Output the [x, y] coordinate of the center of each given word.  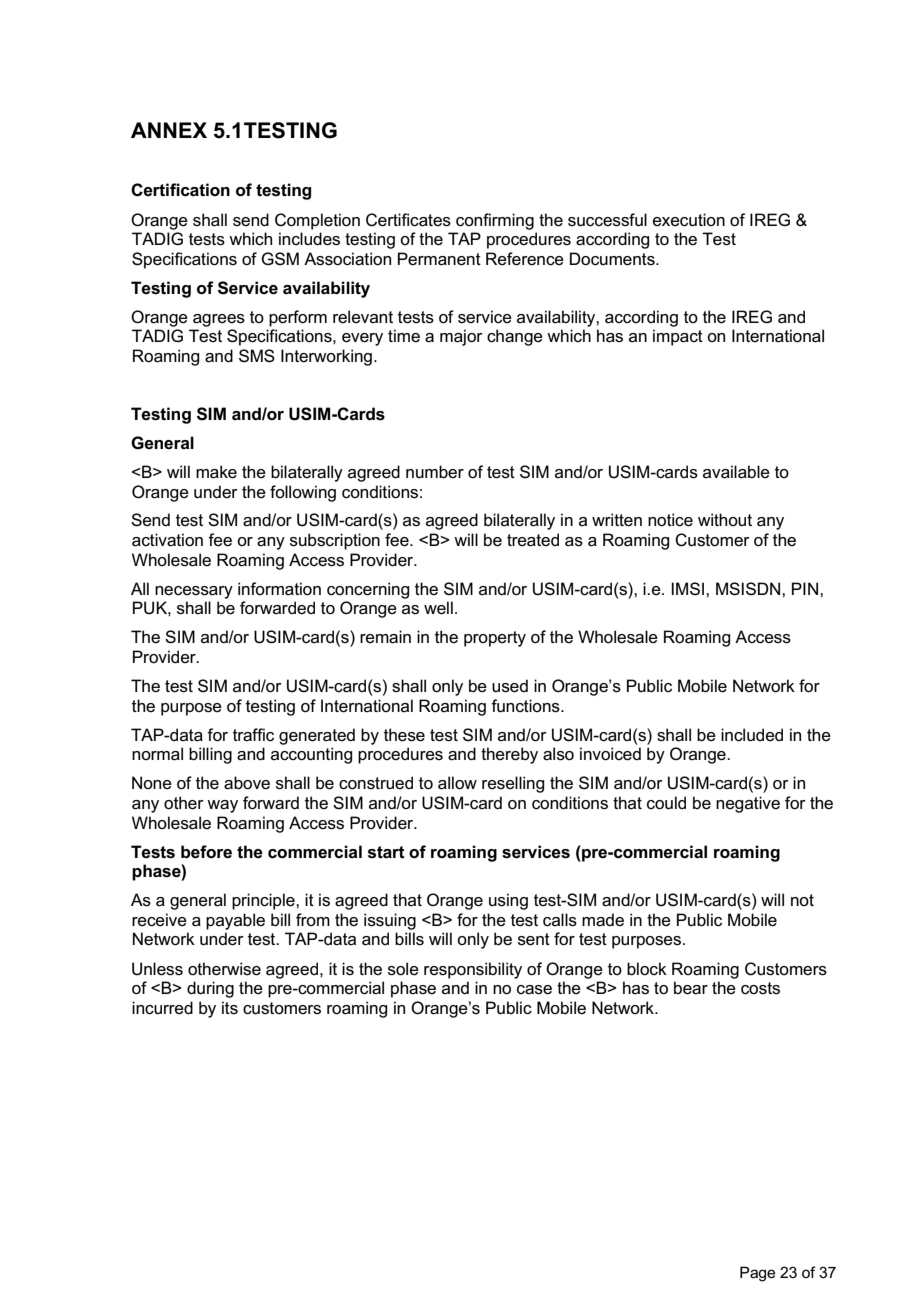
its [230, 1008]
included [752, 735]
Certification [180, 190]
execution [689, 220]
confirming [495, 221]
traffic [253, 735]
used [510, 686]
